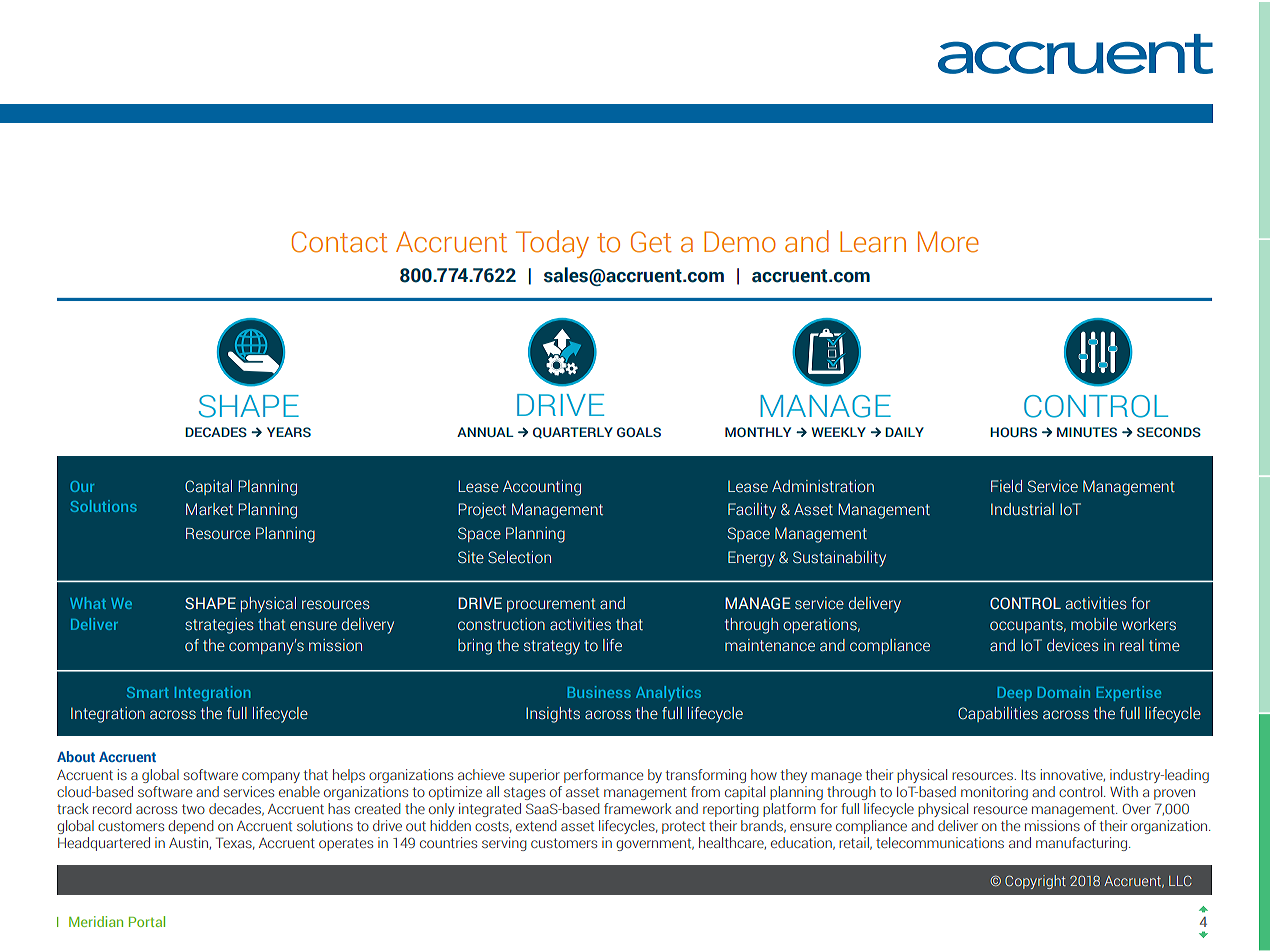 The height and width of the screenshot is (952, 1270). Describe the element at coordinates (551, 605) in the screenshot. I see `procurement` at that location.
